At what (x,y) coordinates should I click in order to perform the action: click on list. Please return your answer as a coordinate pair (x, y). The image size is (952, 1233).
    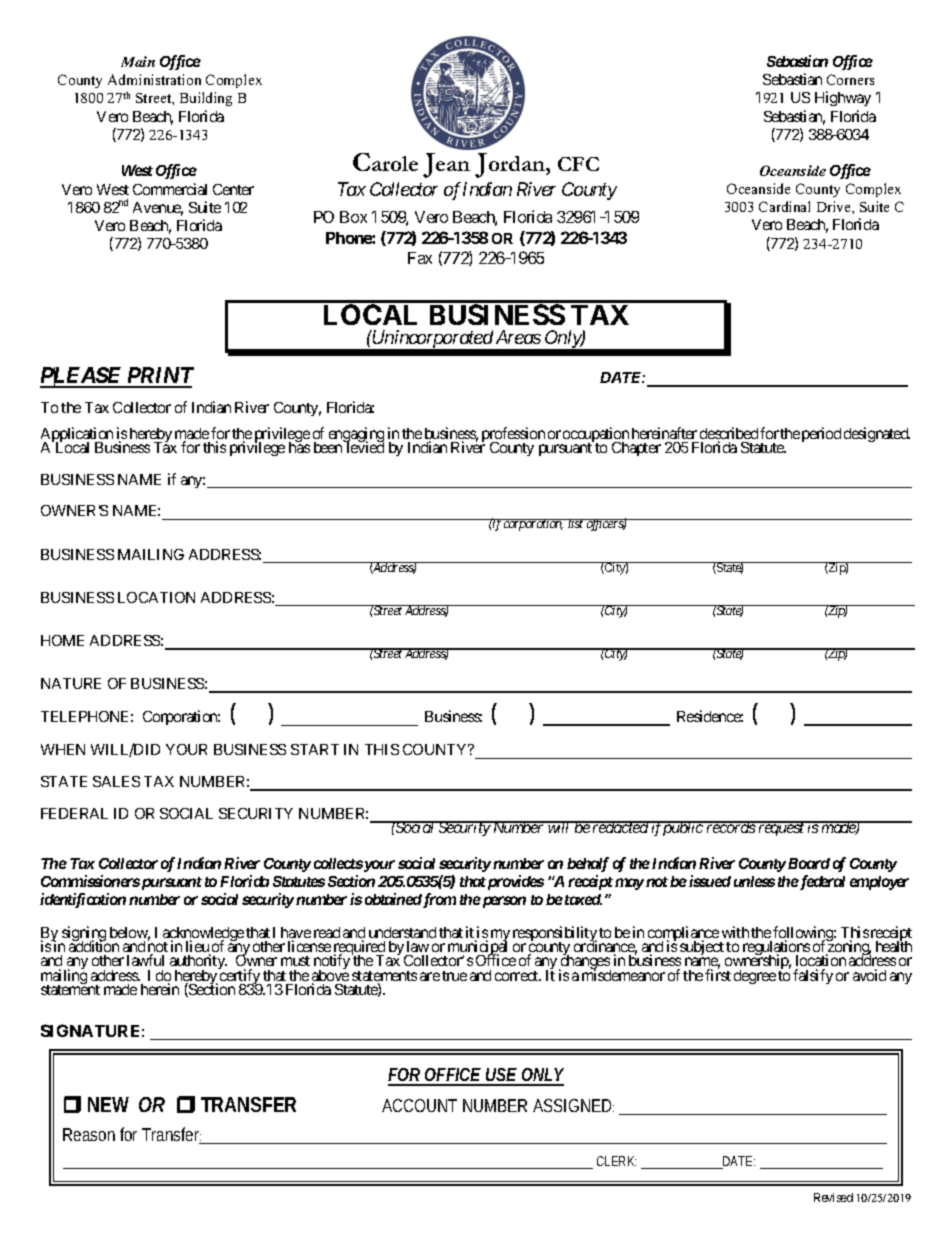
    Looking at the image, I should click on (576, 523).
